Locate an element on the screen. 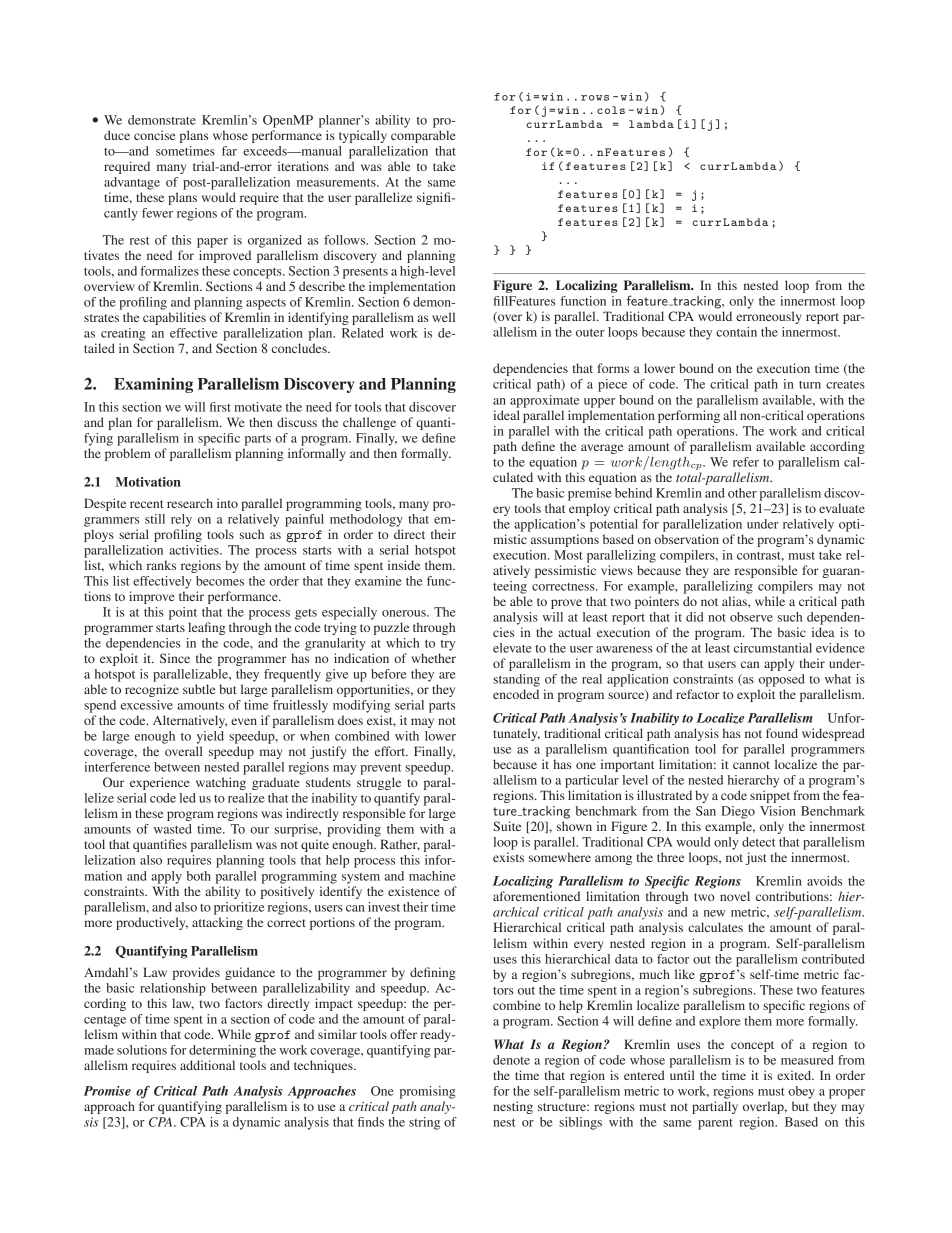  Motivation is located at coordinates (148, 482).
